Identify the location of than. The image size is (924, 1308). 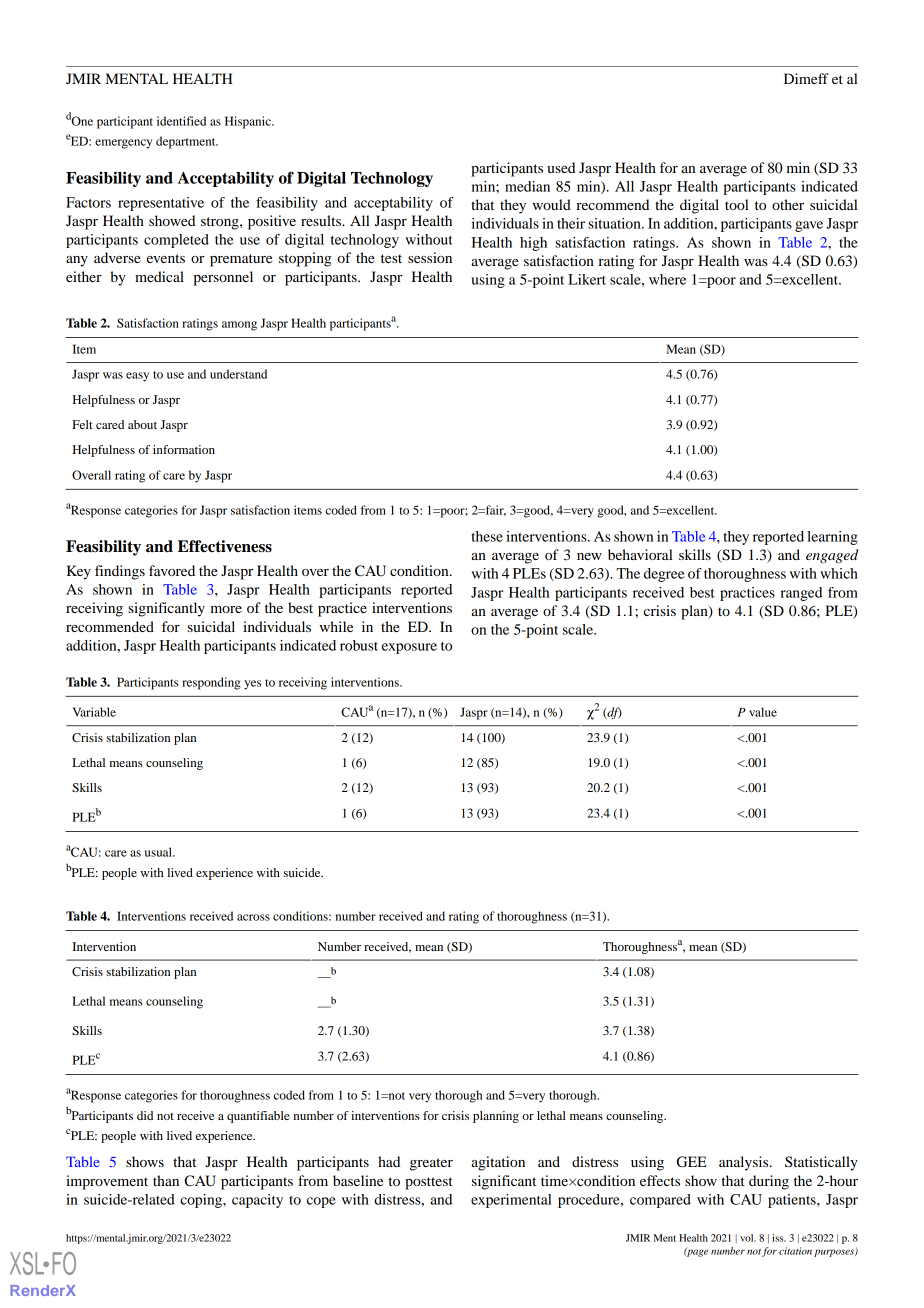
(166, 1180).
